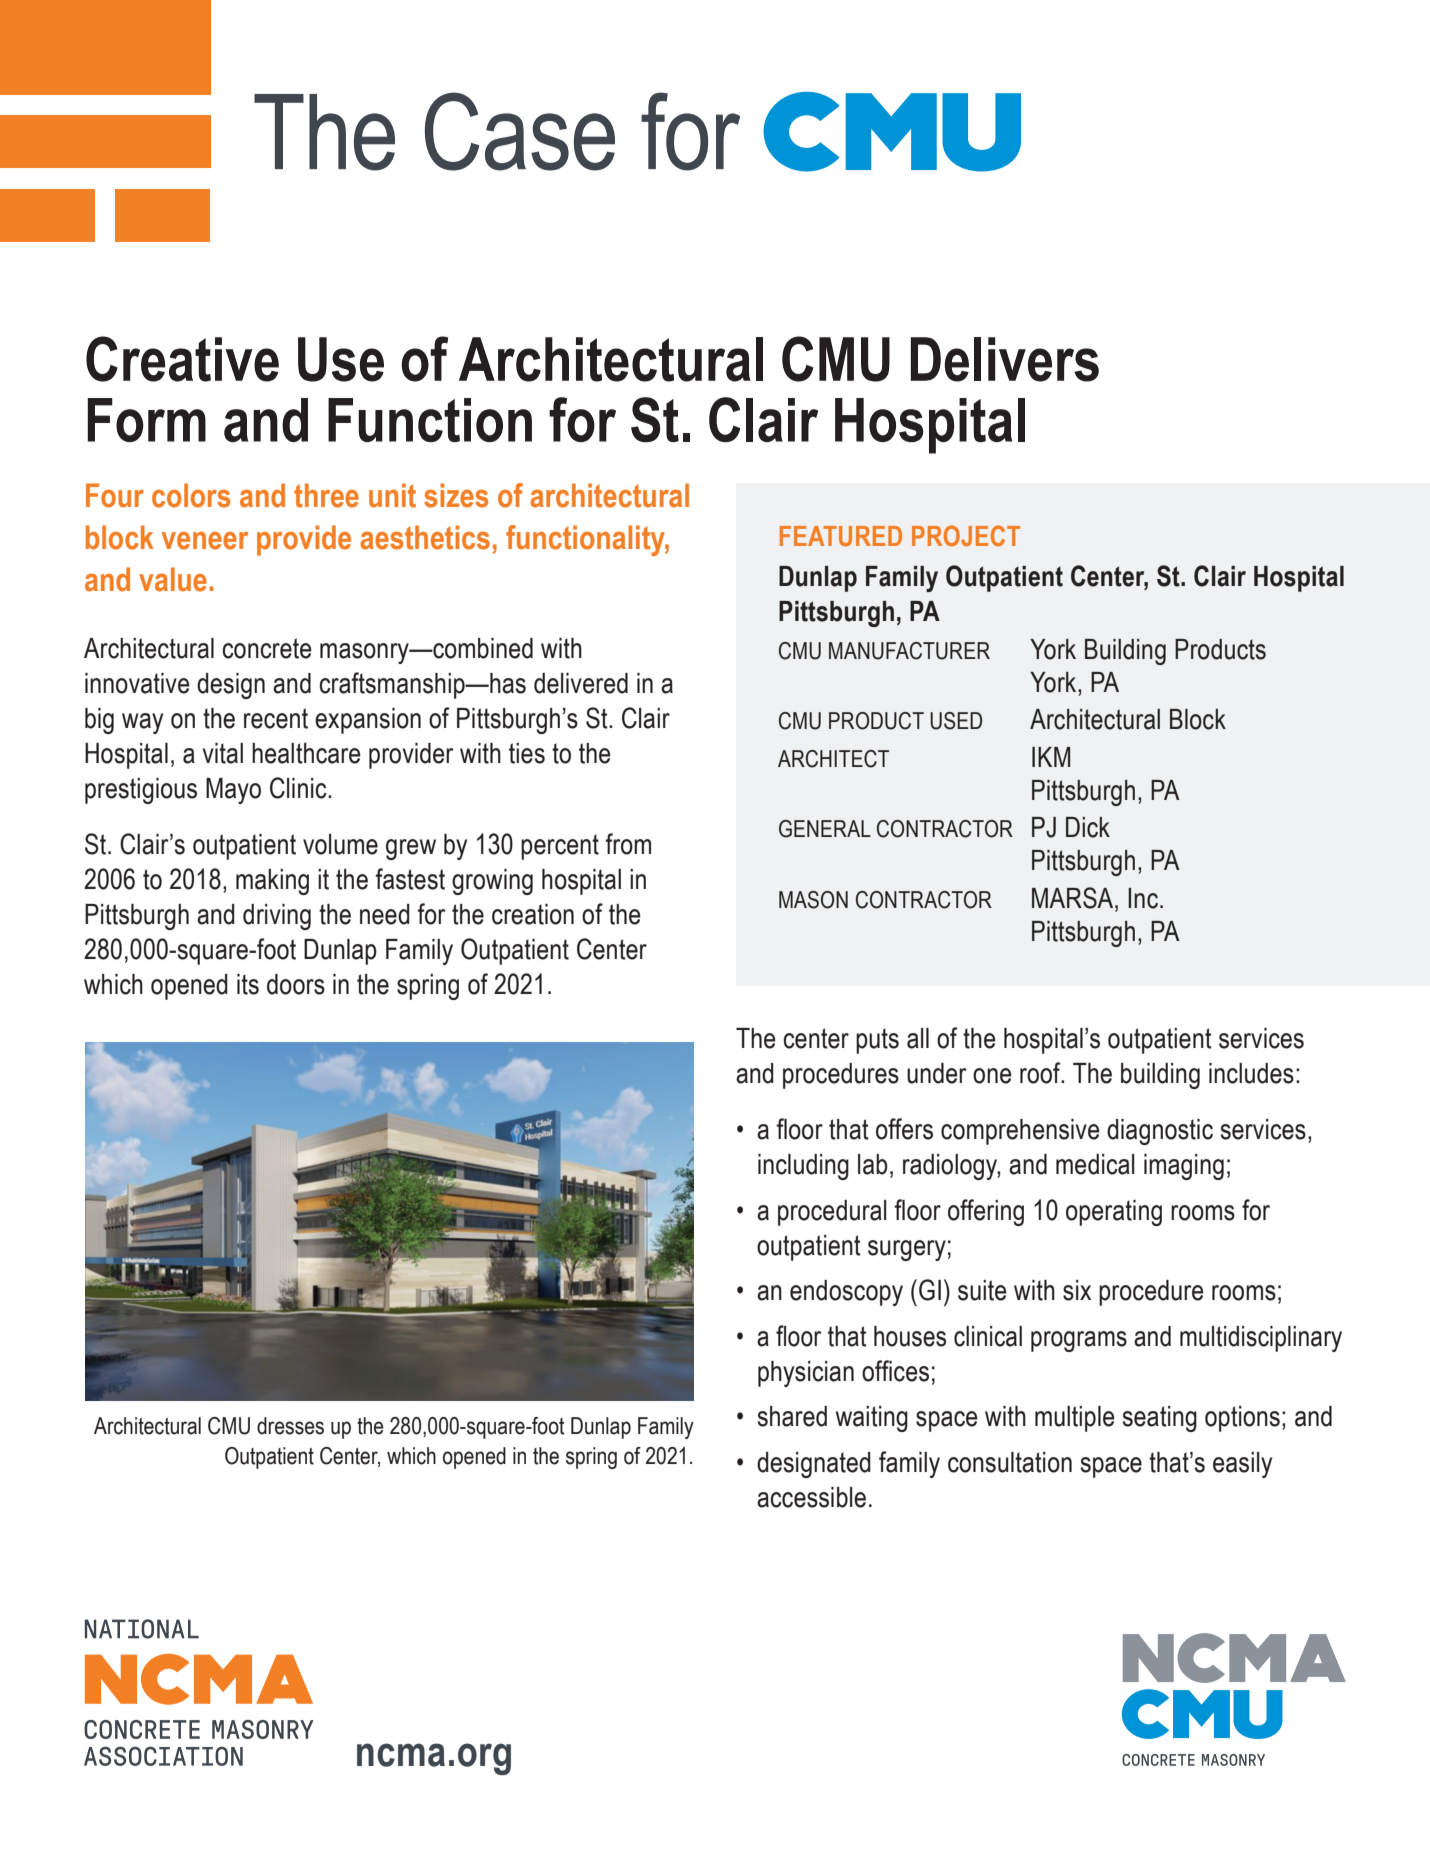 This page has height=1850, width=1430. What do you see at coordinates (581, 683) in the page?
I see `delivered` at bounding box center [581, 683].
